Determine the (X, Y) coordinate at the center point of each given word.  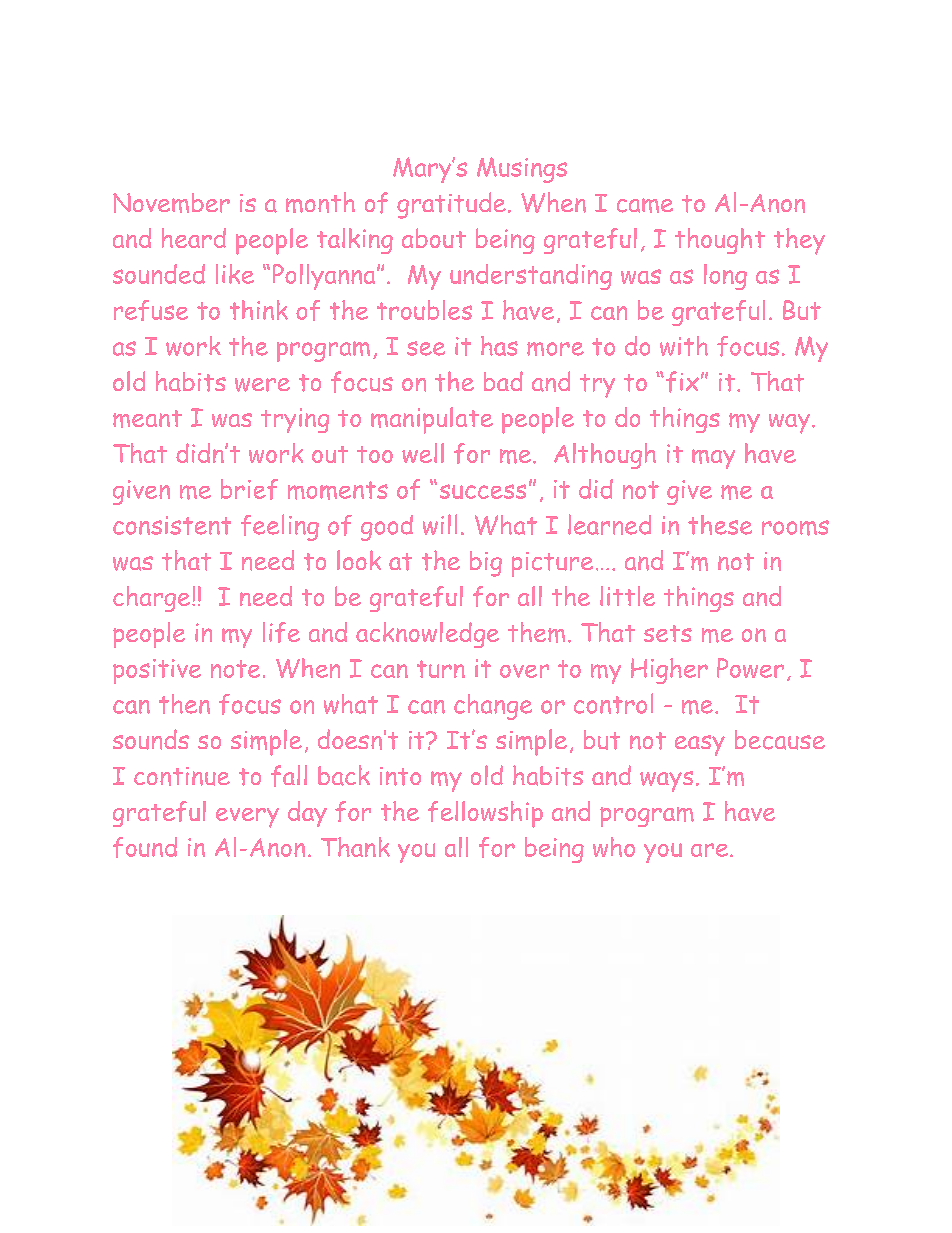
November (171, 203)
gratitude (451, 205)
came (645, 205)
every (247, 818)
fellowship (485, 814)
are (711, 850)
